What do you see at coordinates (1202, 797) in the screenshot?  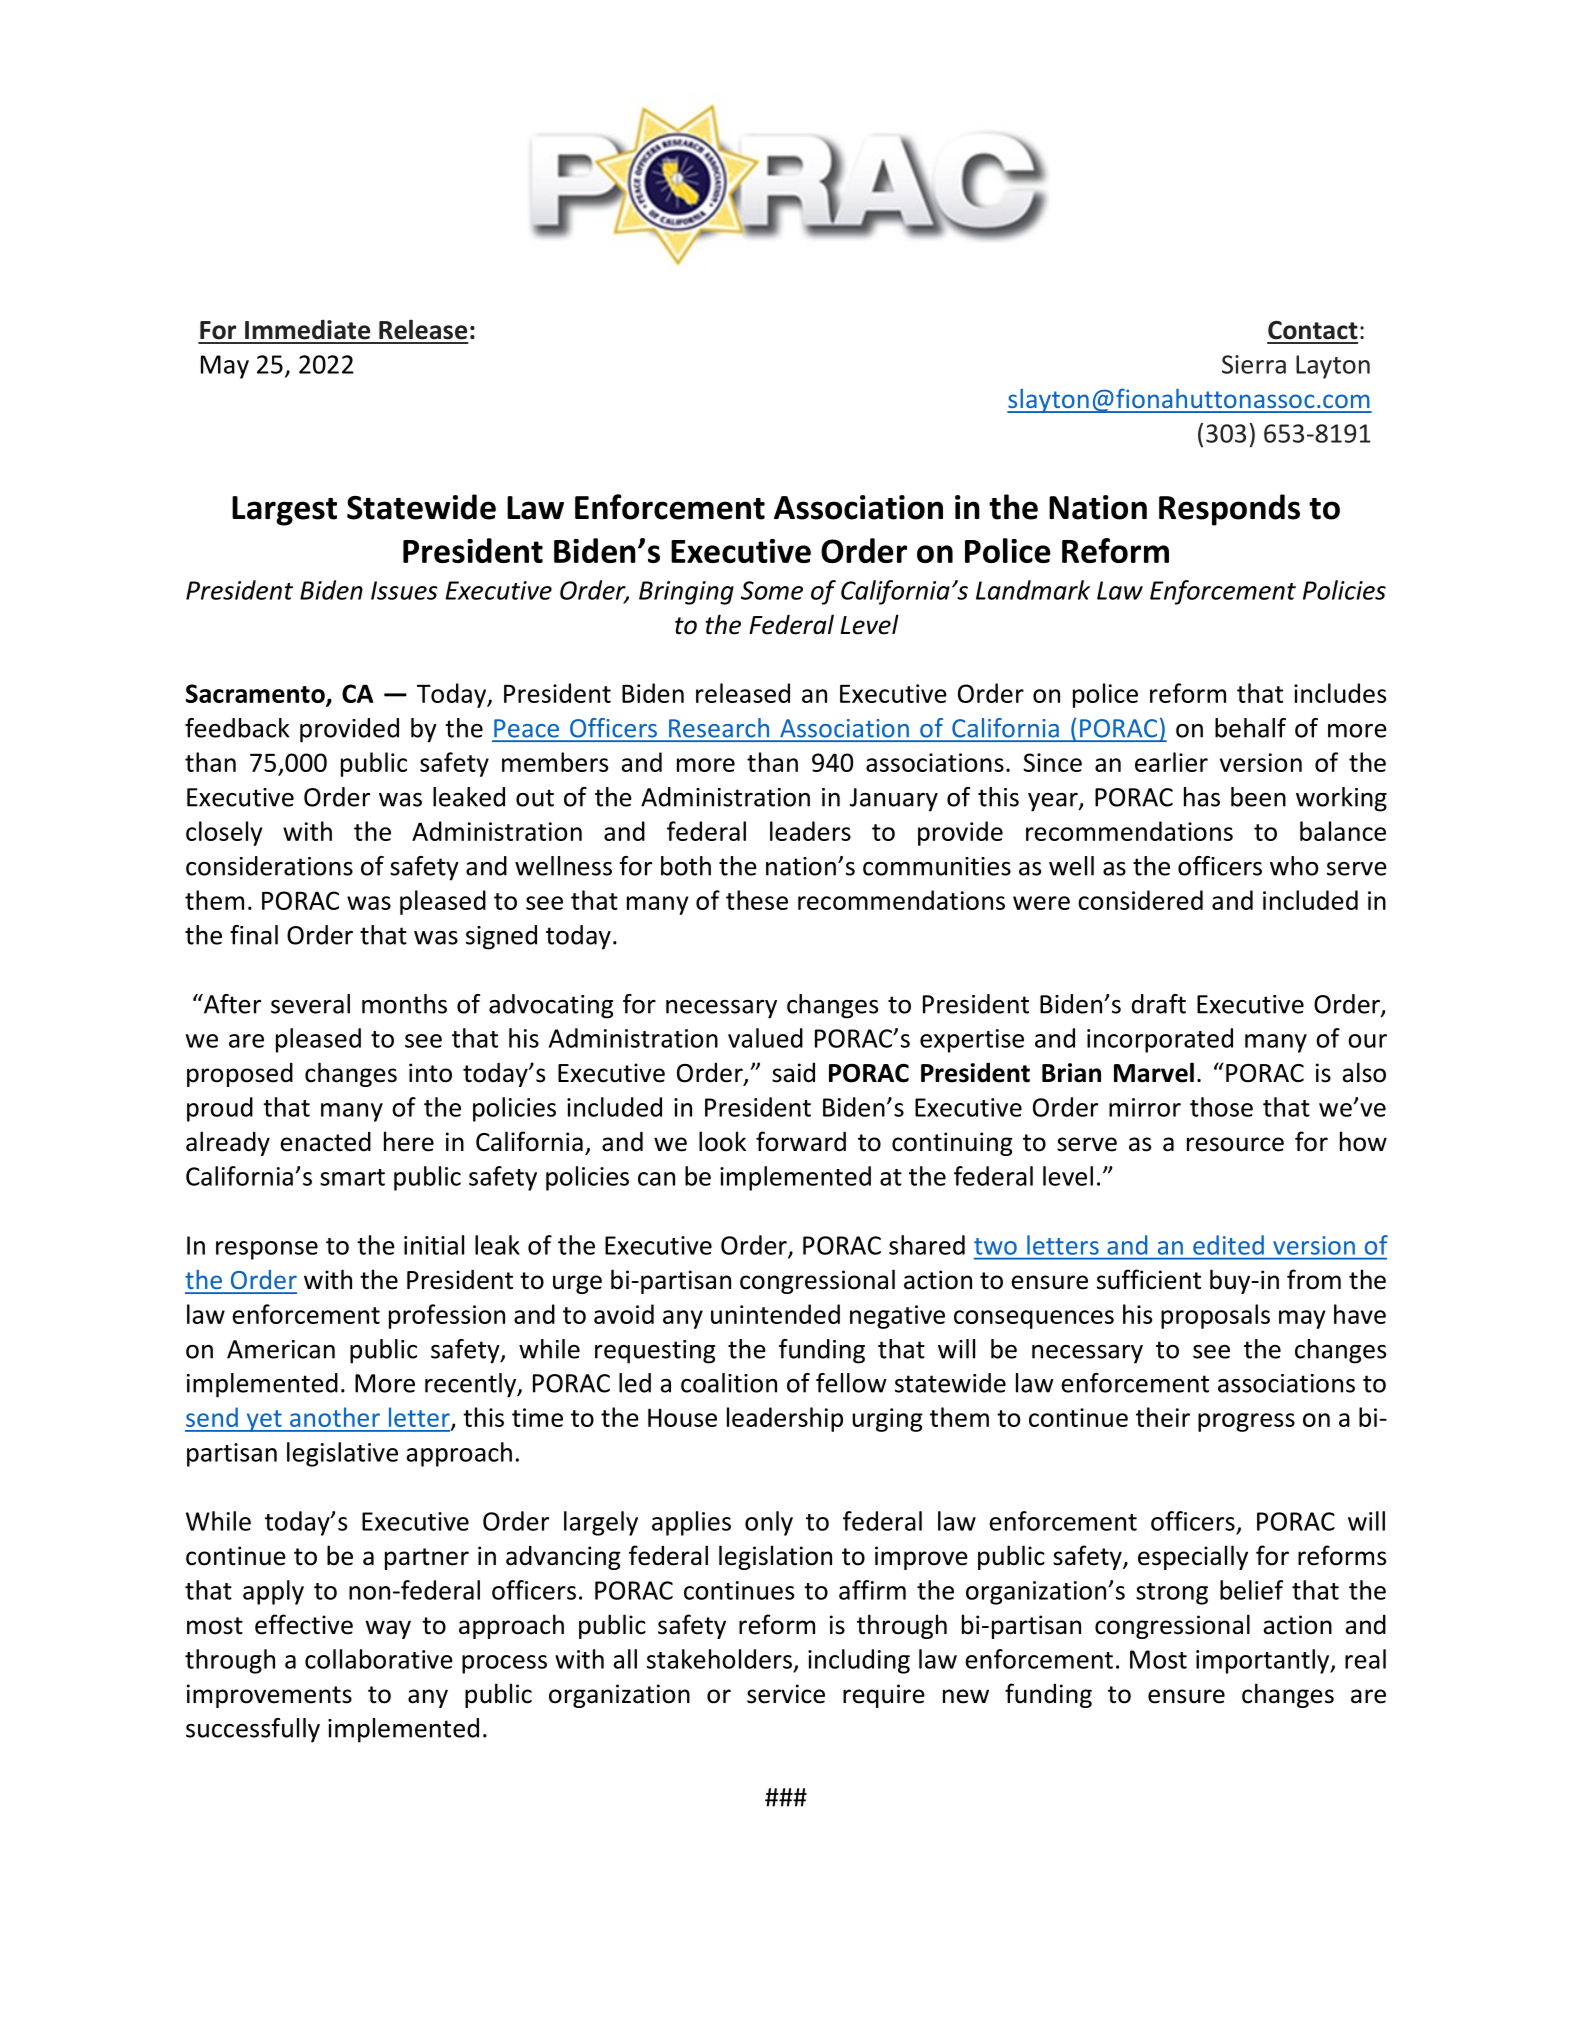 I see `has` at bounding box center [1202, 797].
